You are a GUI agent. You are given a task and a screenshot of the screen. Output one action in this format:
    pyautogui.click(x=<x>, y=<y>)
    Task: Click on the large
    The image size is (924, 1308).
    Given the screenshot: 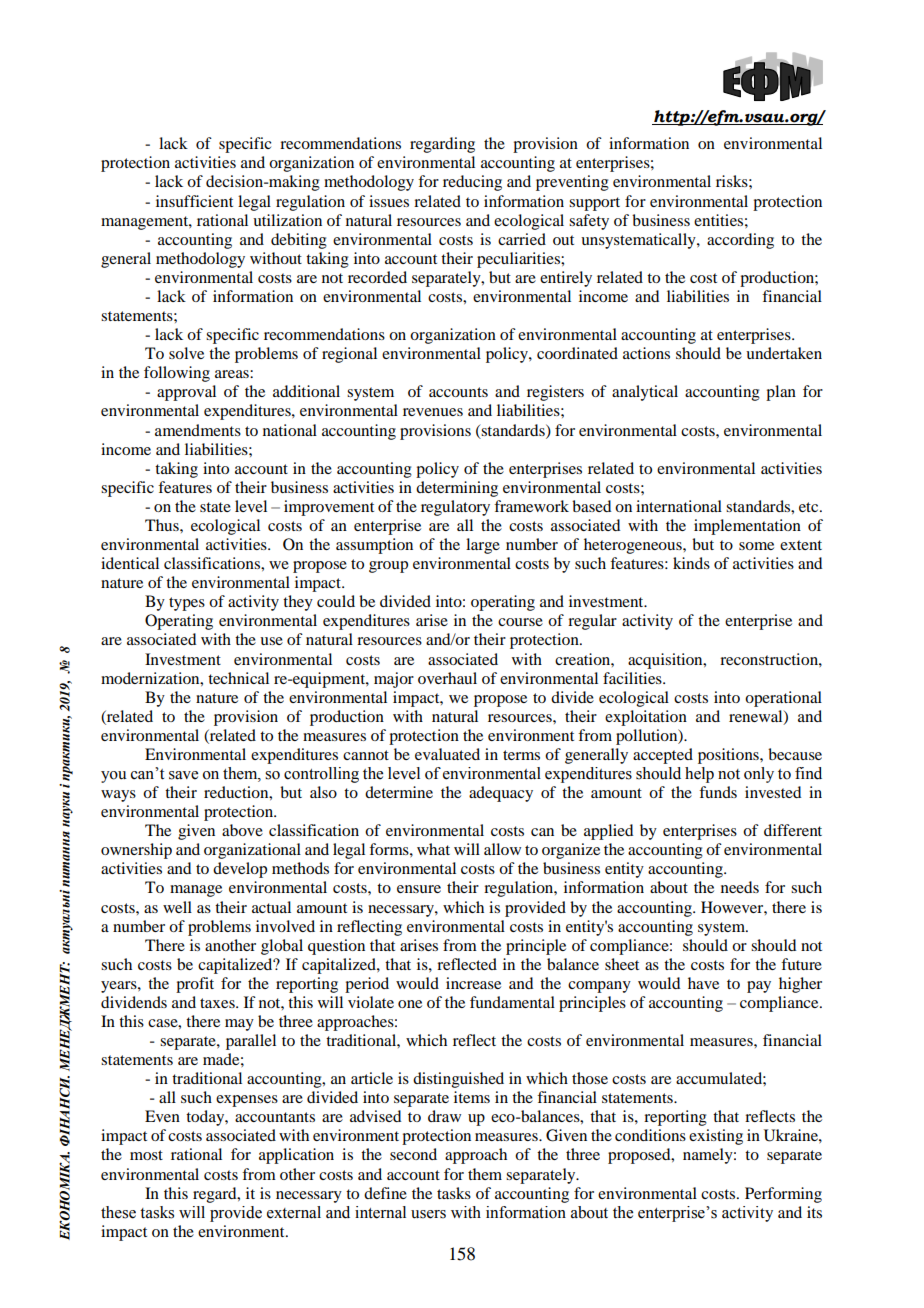 What is the action you would take?
    pyautogui.click(x=483, y=546)
